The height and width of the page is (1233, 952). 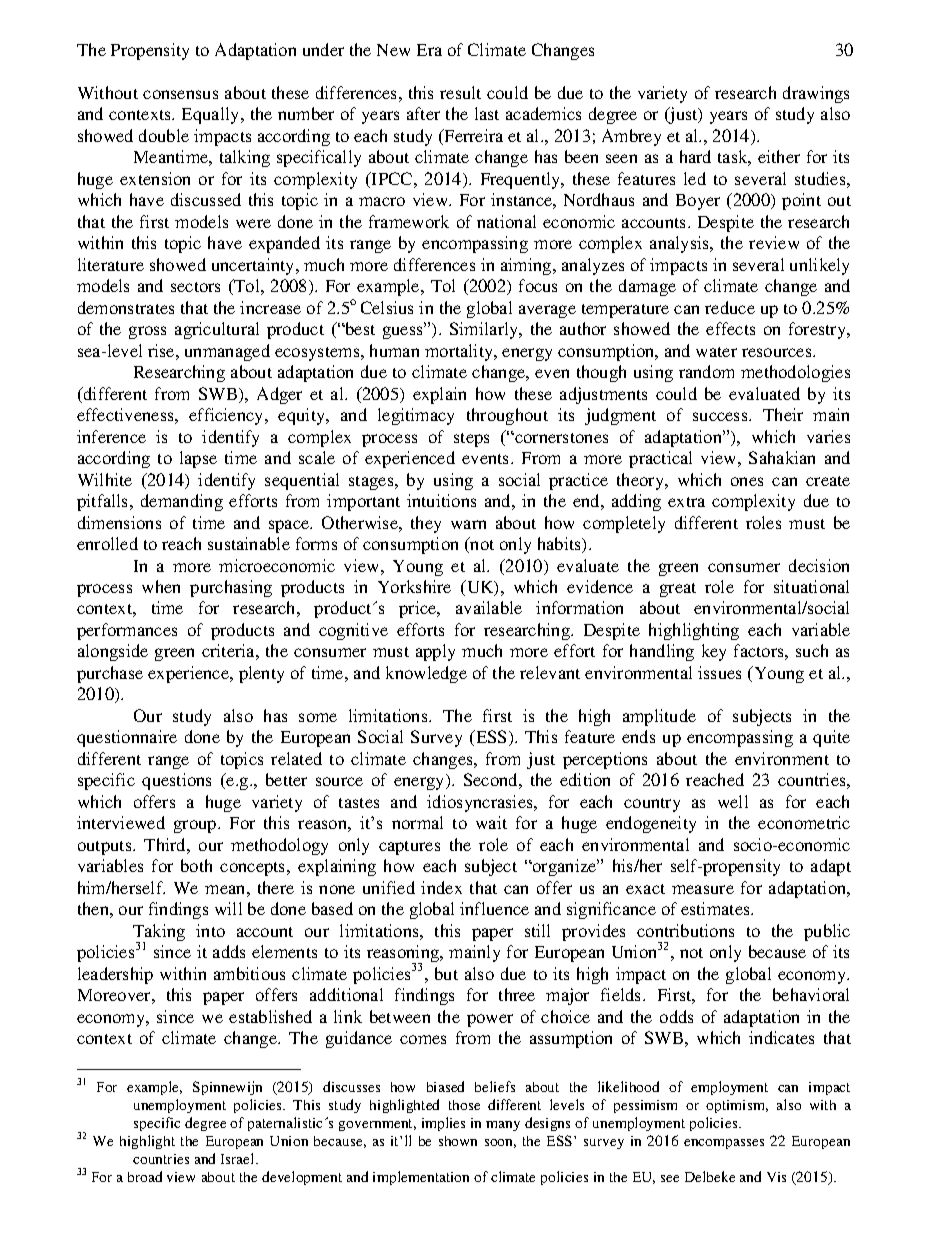 I want to click on drawings, so click(x=816, y=94).
